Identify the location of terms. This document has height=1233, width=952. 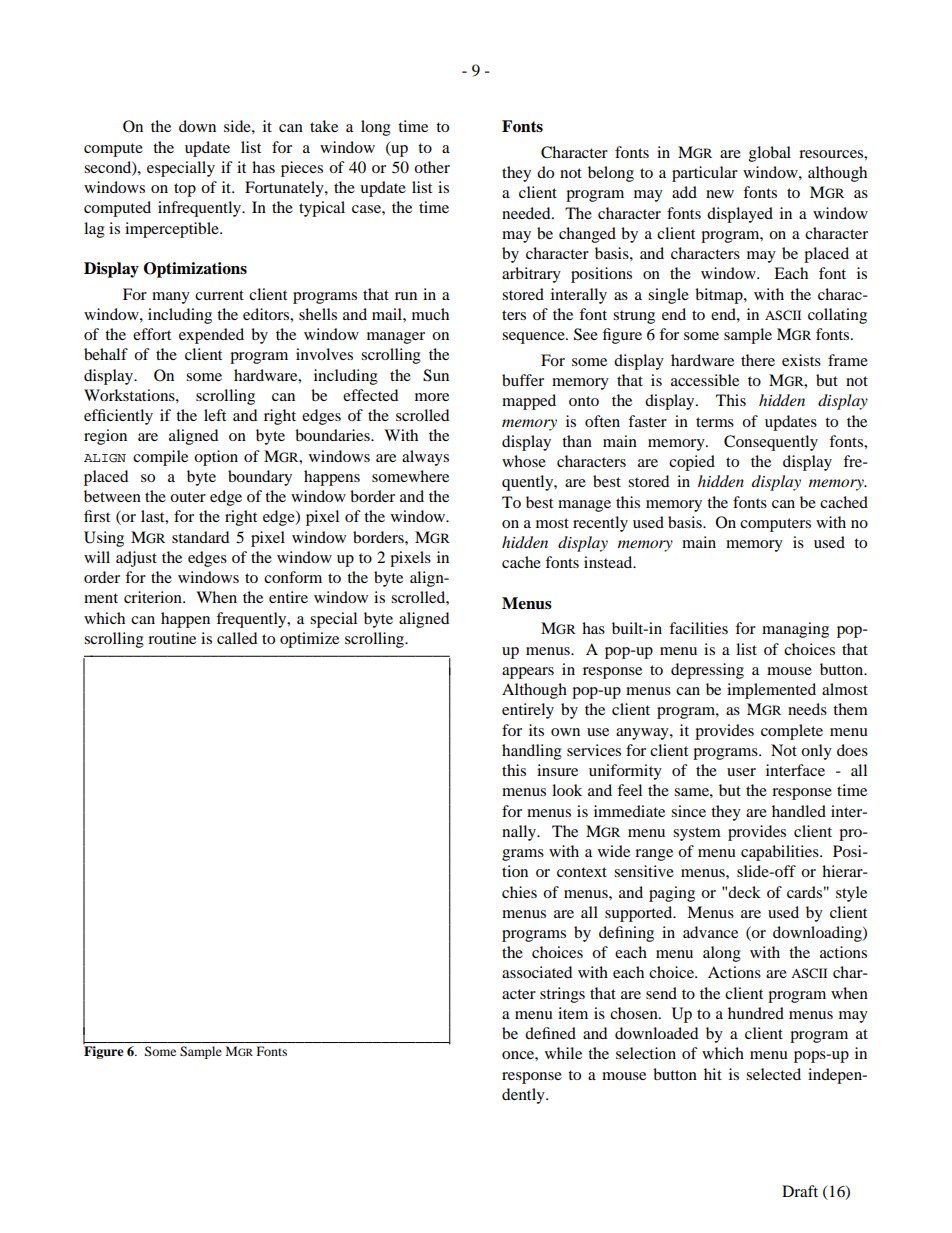
(715, 422).
